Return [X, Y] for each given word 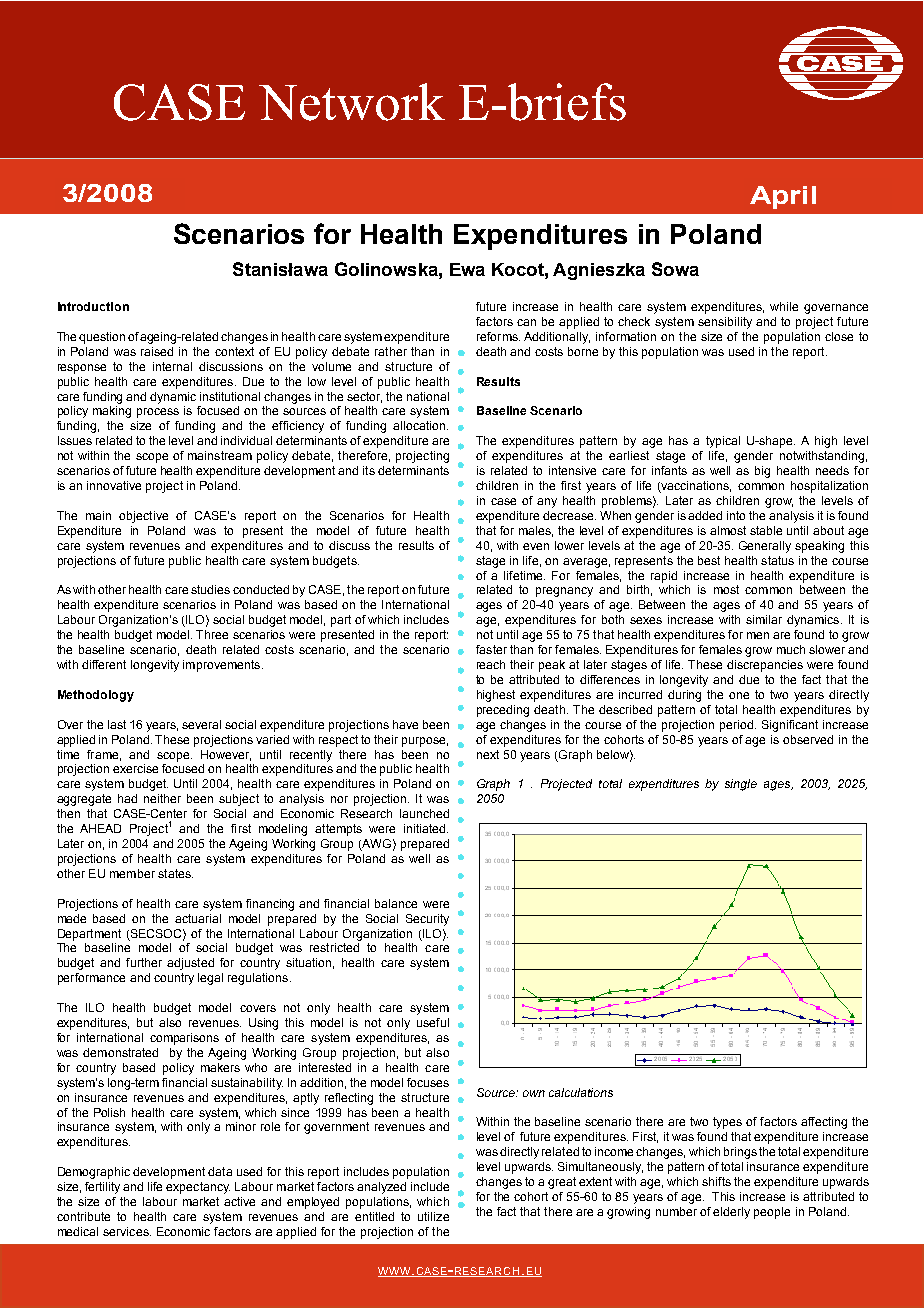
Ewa [467, 269]
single [741, 785]
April [783, 197]
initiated [426, 828]
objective [143, 517]
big [762, 472]
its [369, 470]
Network [352, 102]
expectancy [198, 1188]
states [175, 873]
